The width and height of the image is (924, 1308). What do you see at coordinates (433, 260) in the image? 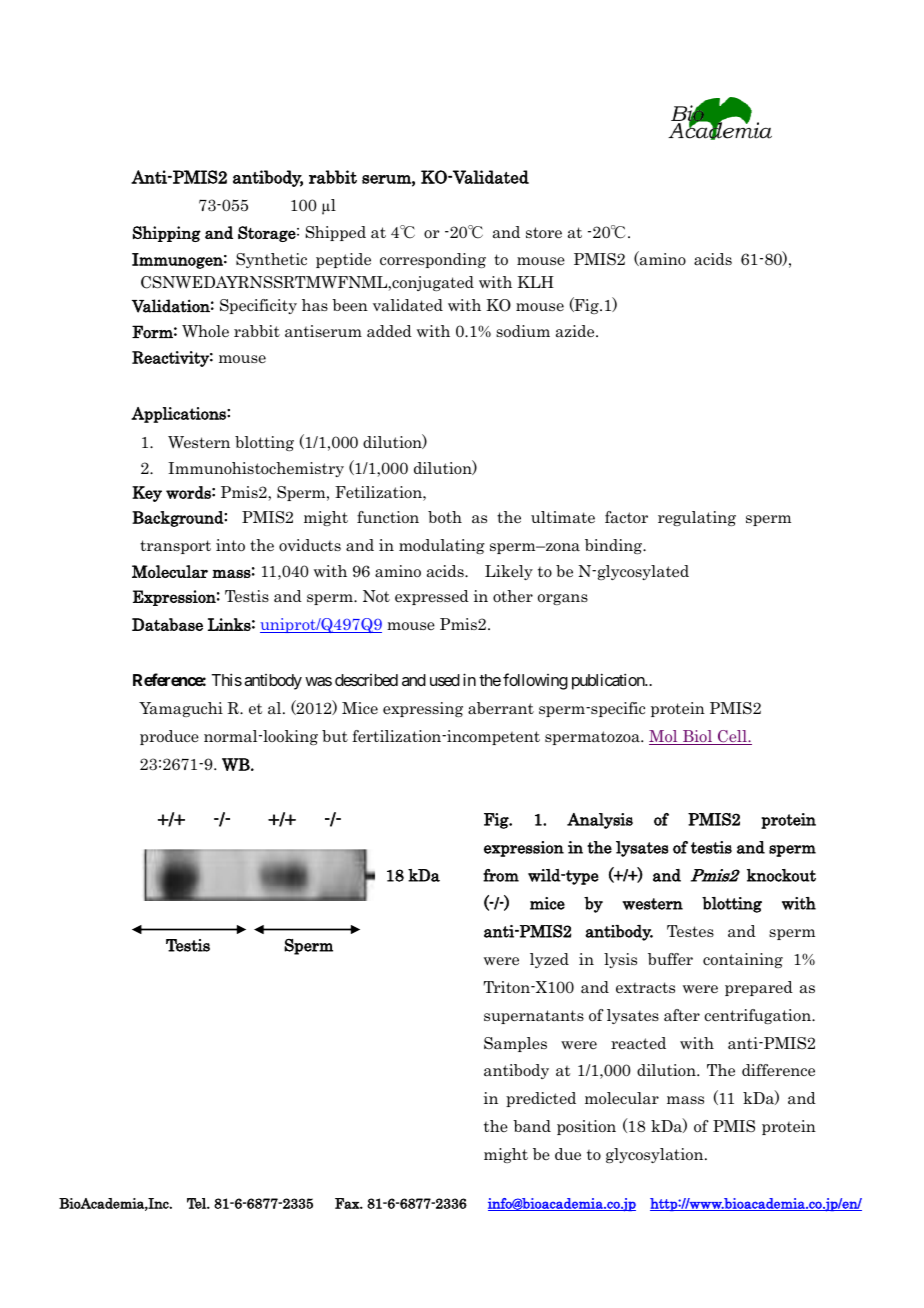
I see `corresponding` at bounding box center [433, 260].
